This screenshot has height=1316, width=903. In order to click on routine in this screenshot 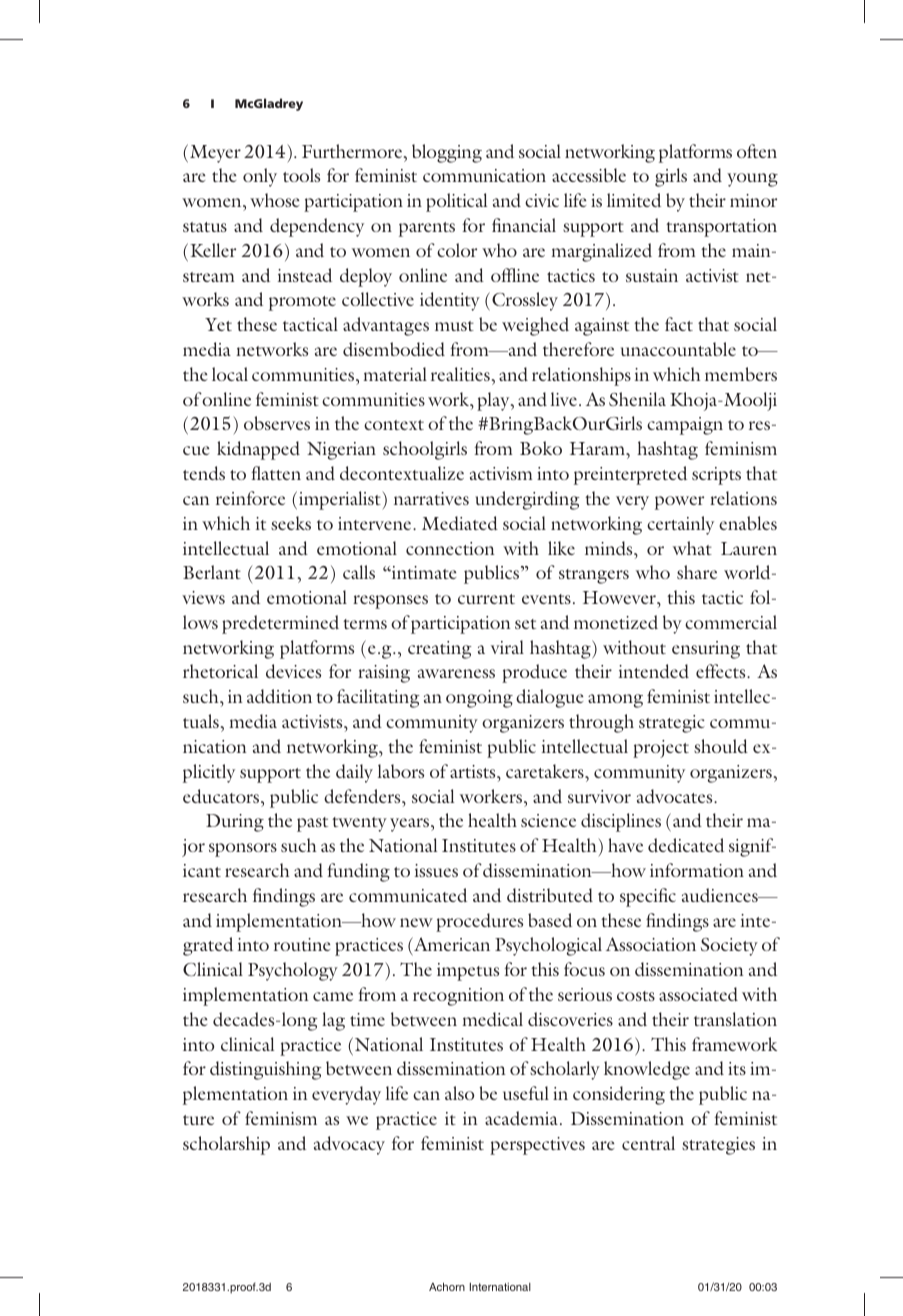, I will do `click(302, 944)`.
